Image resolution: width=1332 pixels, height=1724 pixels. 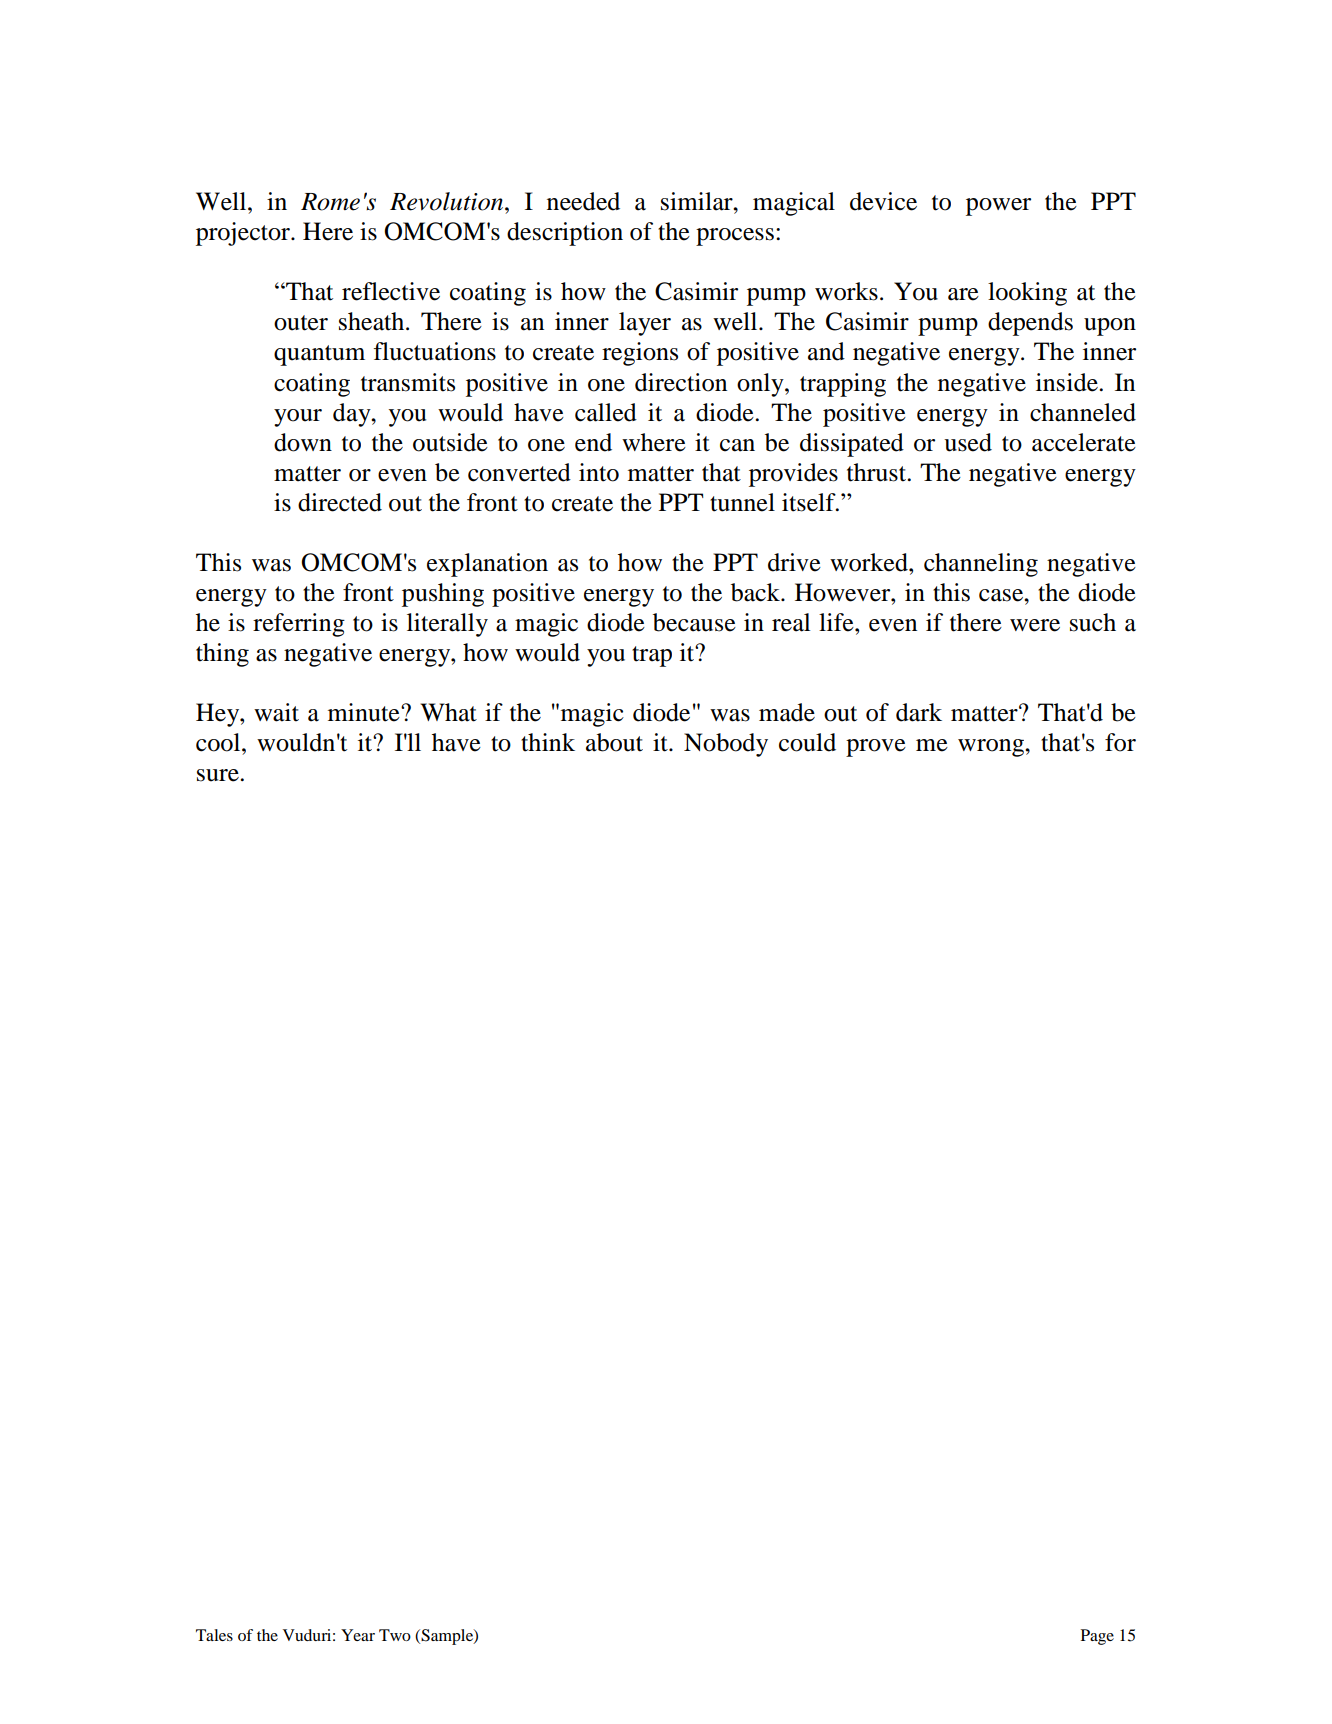 What do you see at coordinates (391, 291) in the image?
I see `reflective` at bounding box center [391, 291].
